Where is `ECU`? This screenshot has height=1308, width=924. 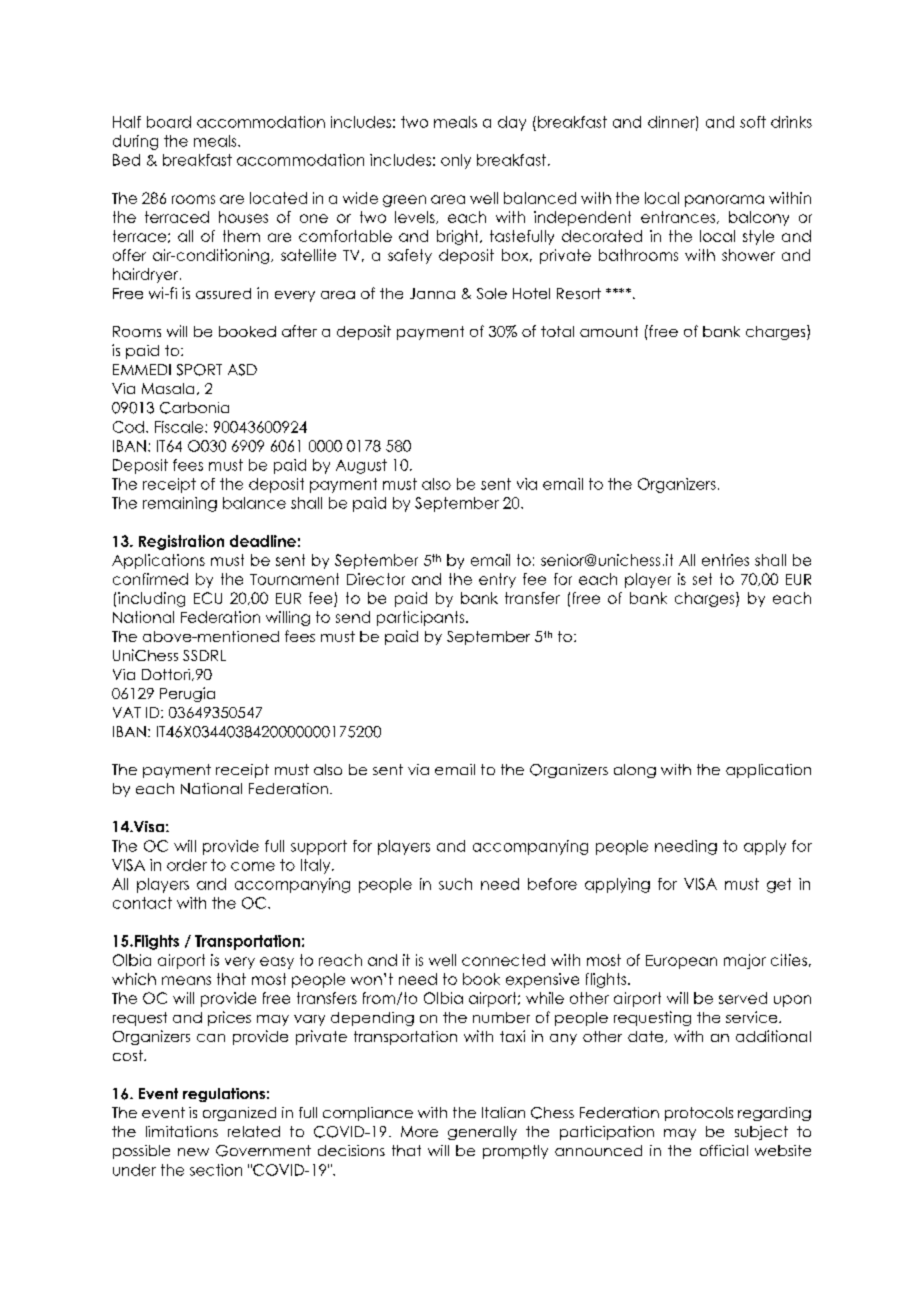
ECU is located at coordinates (208, 598).
